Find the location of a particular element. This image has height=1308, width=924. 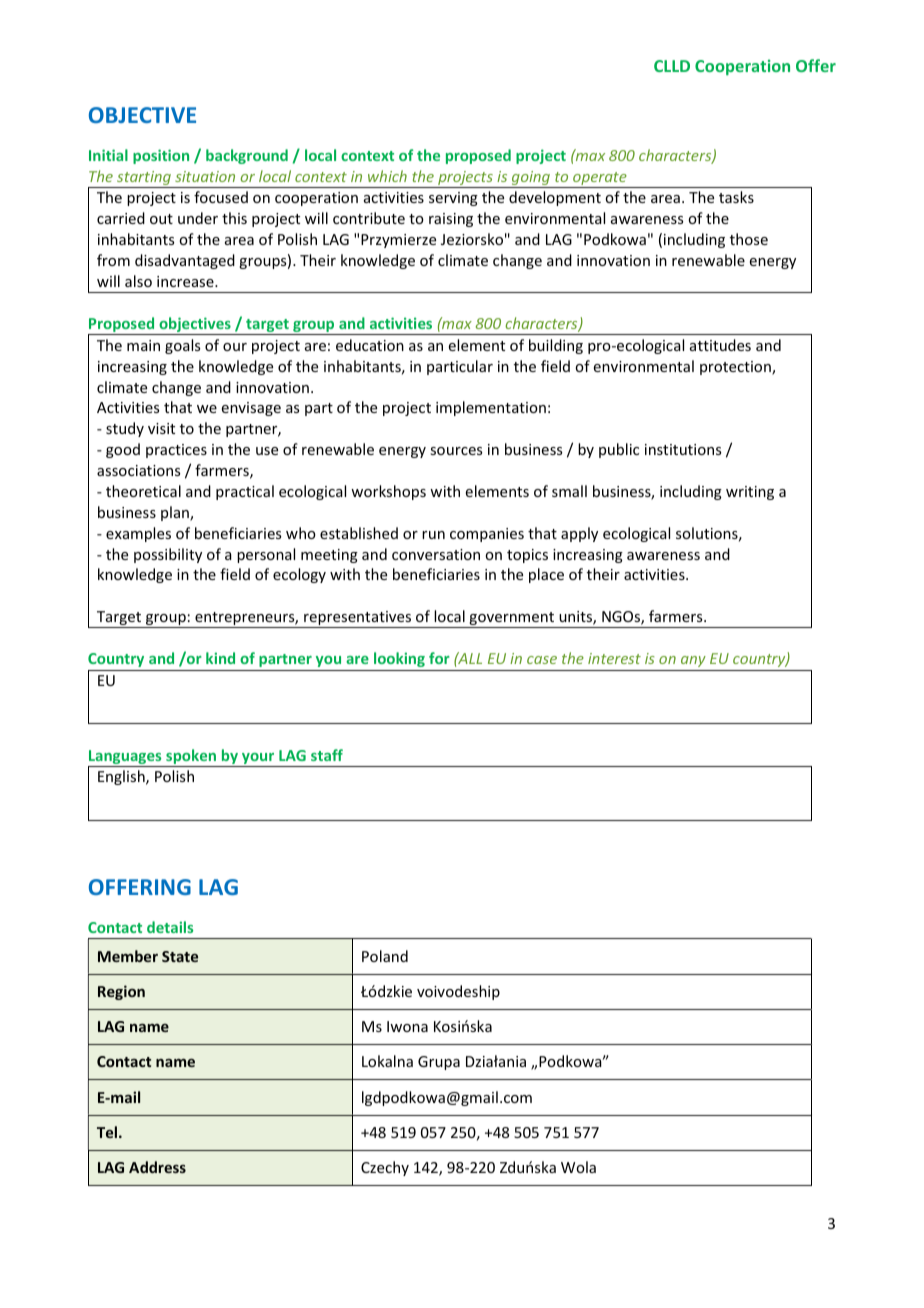

for is located at coordinates (439, 658).
